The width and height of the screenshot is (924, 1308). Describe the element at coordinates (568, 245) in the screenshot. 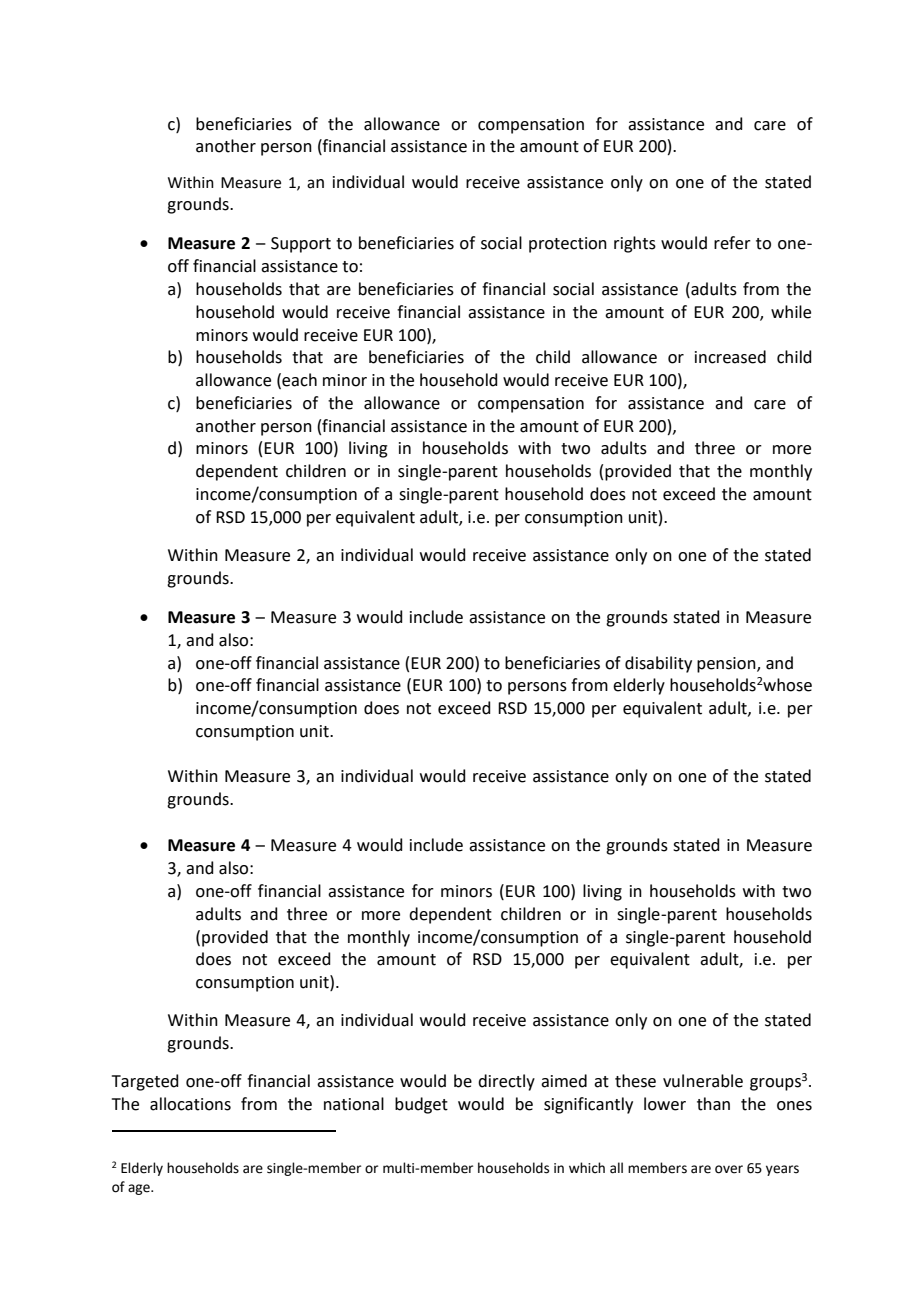

I see `protection` at that location.
